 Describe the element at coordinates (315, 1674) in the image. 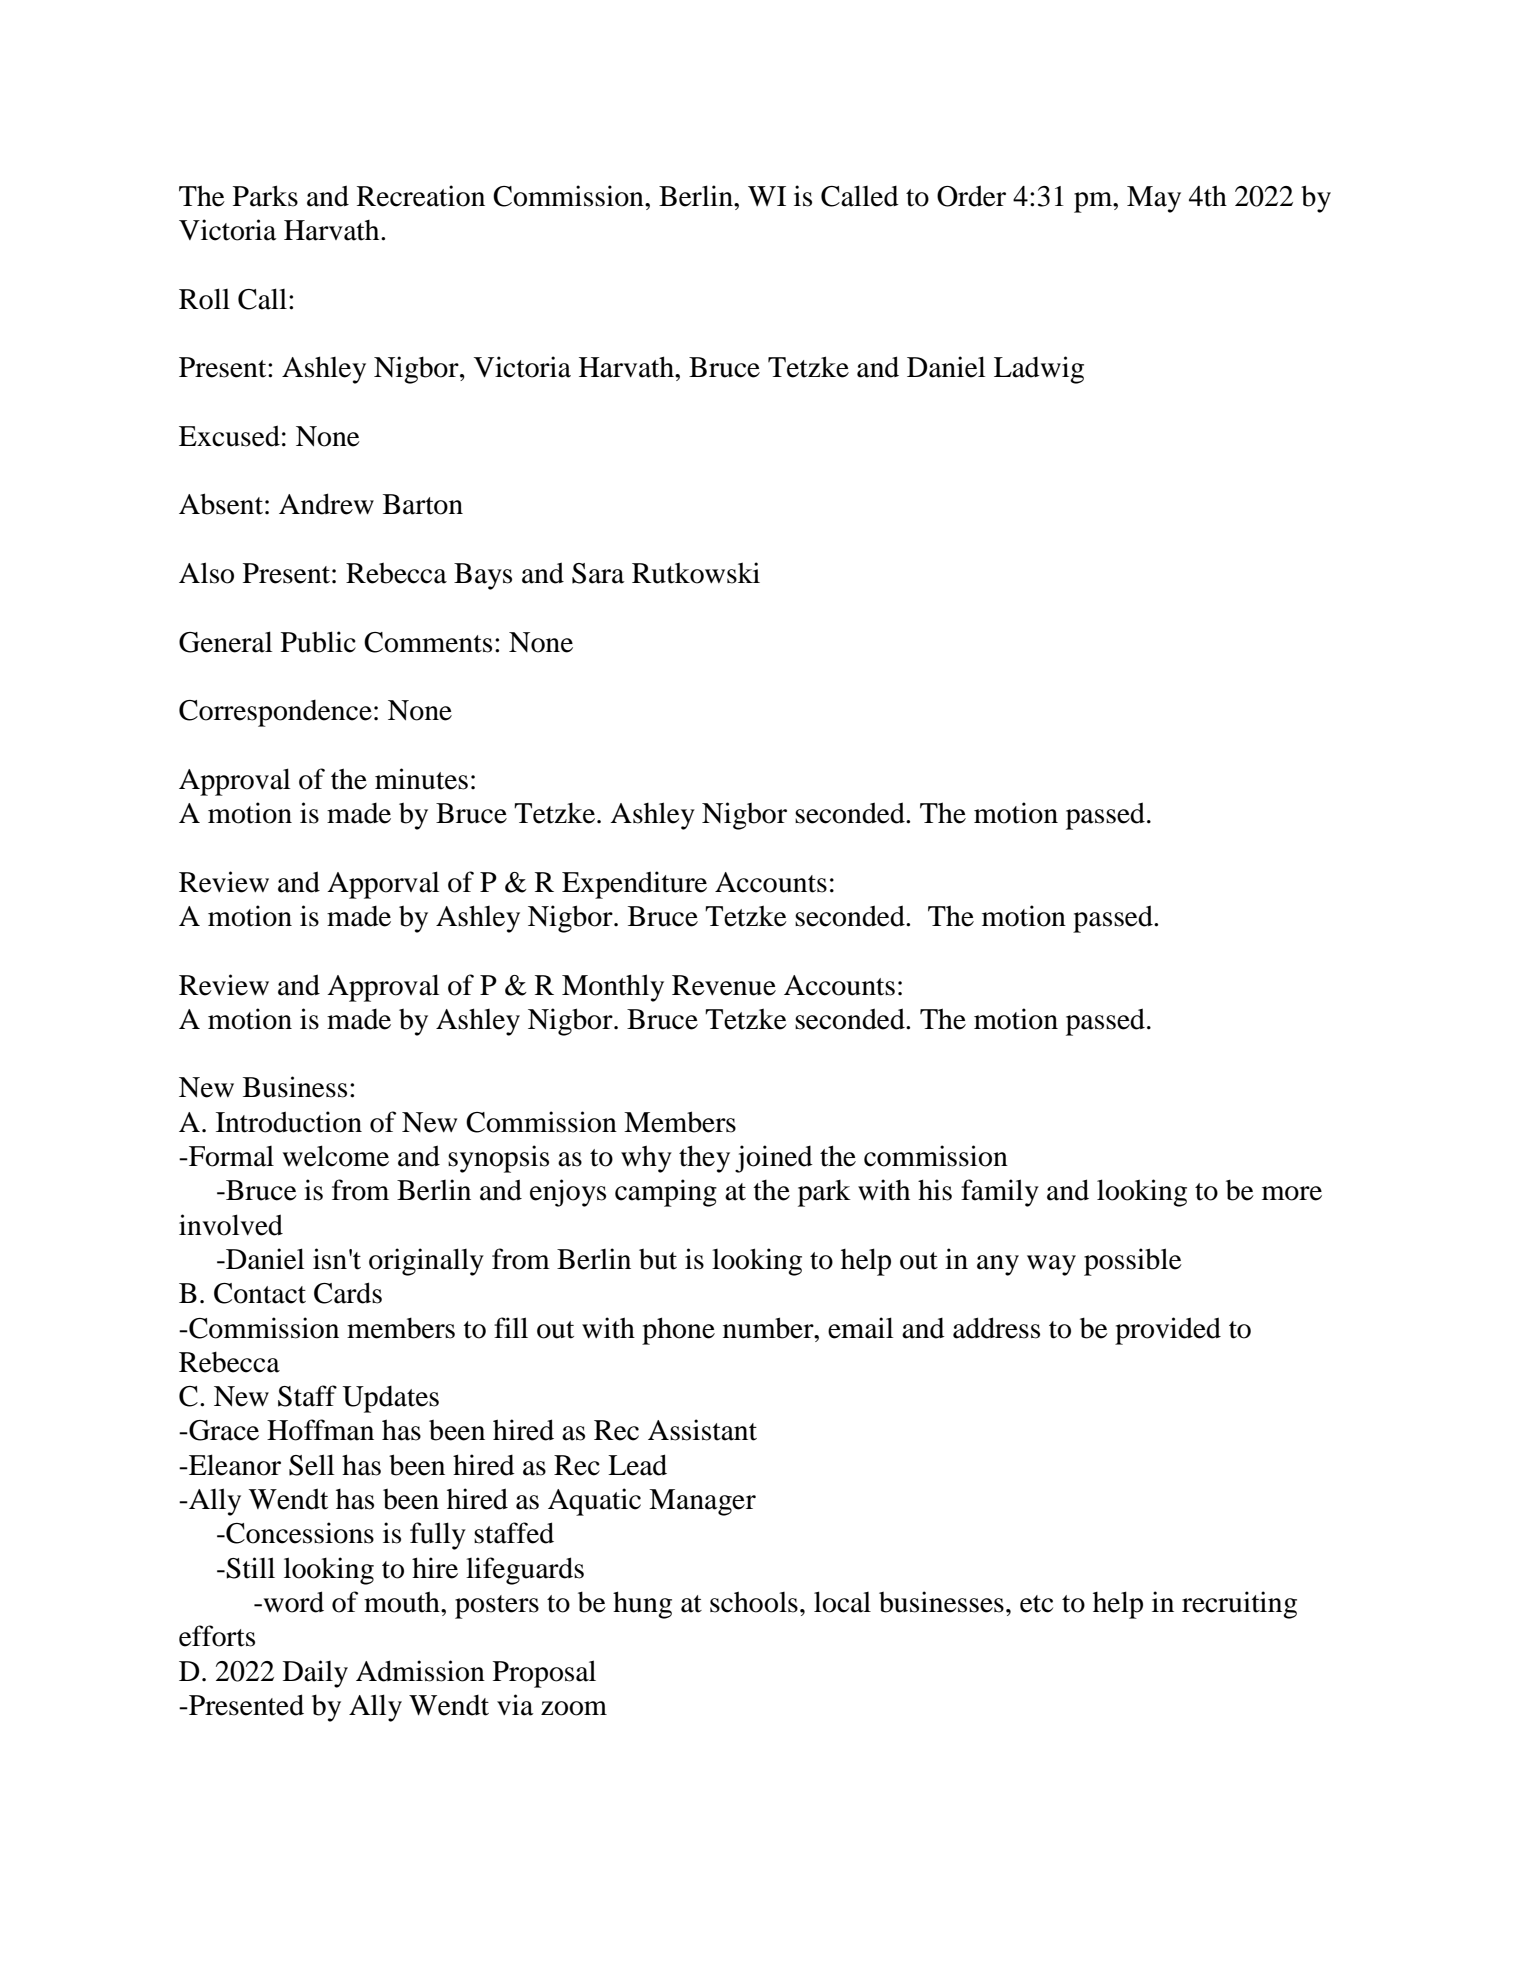

I see `Daily` at that location.
